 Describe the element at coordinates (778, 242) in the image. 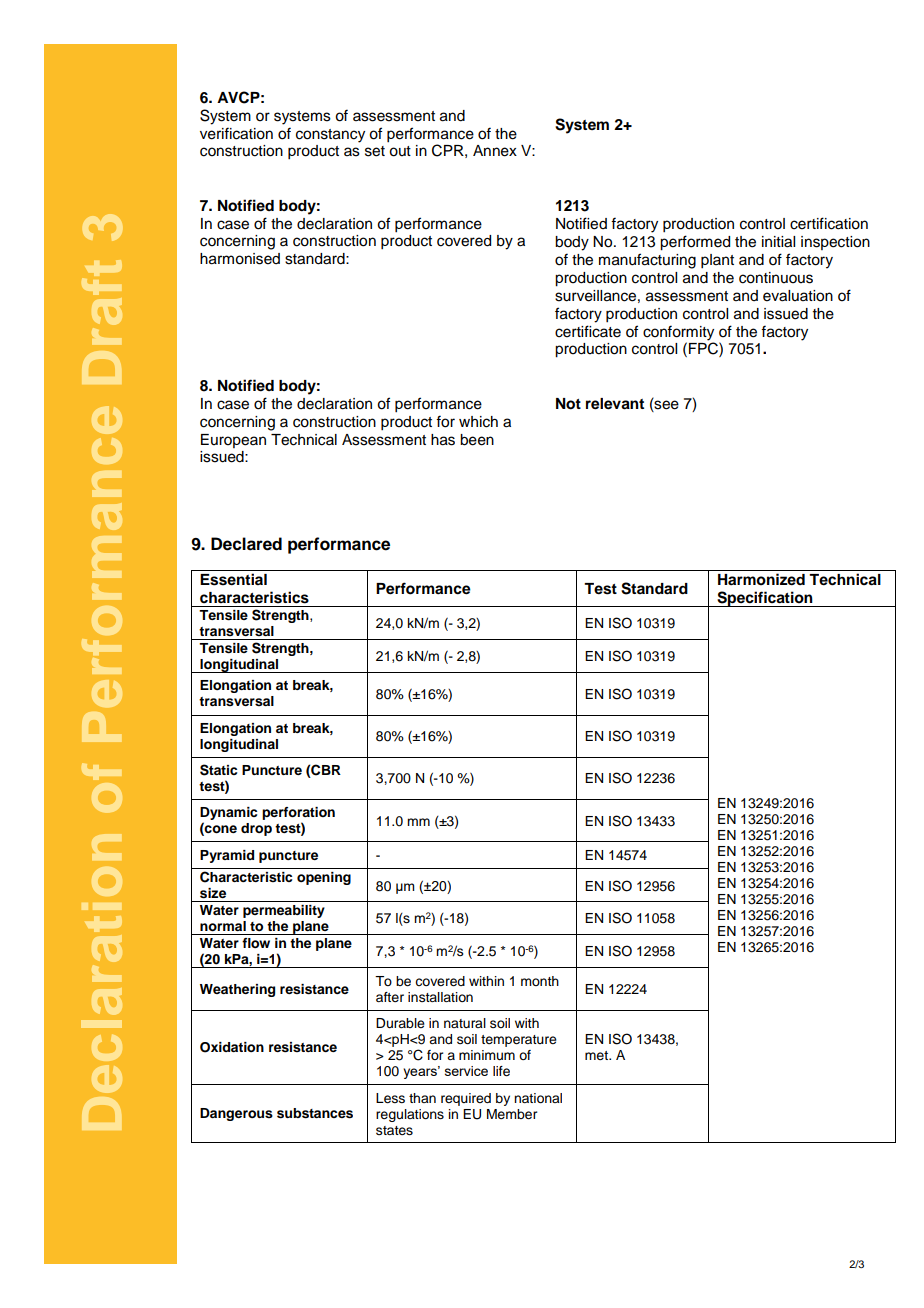

I see `initial` at that location.
